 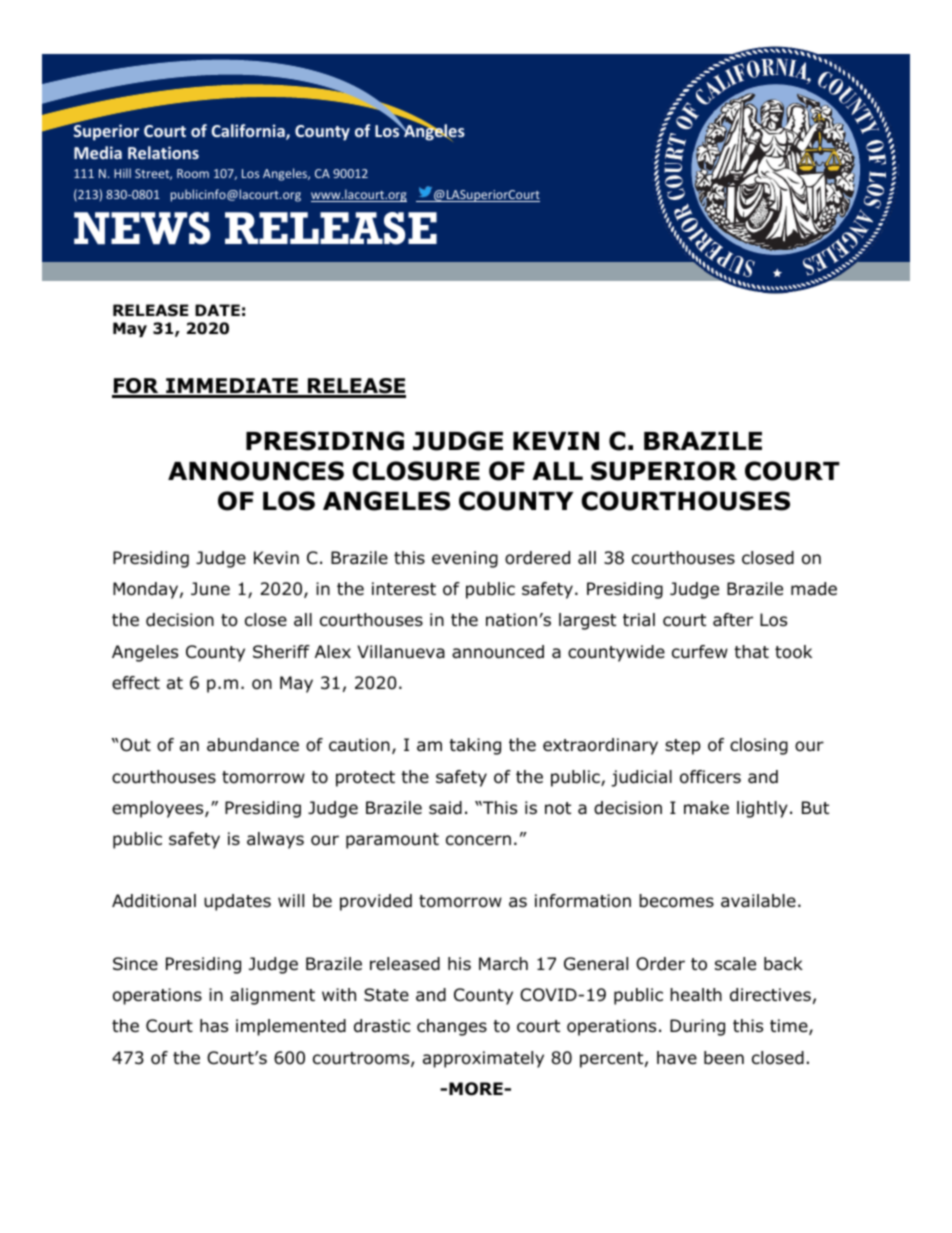 What do you see at coordinates (465, 559) in the page?
I see `evening` at bounding box center [465, 559].
